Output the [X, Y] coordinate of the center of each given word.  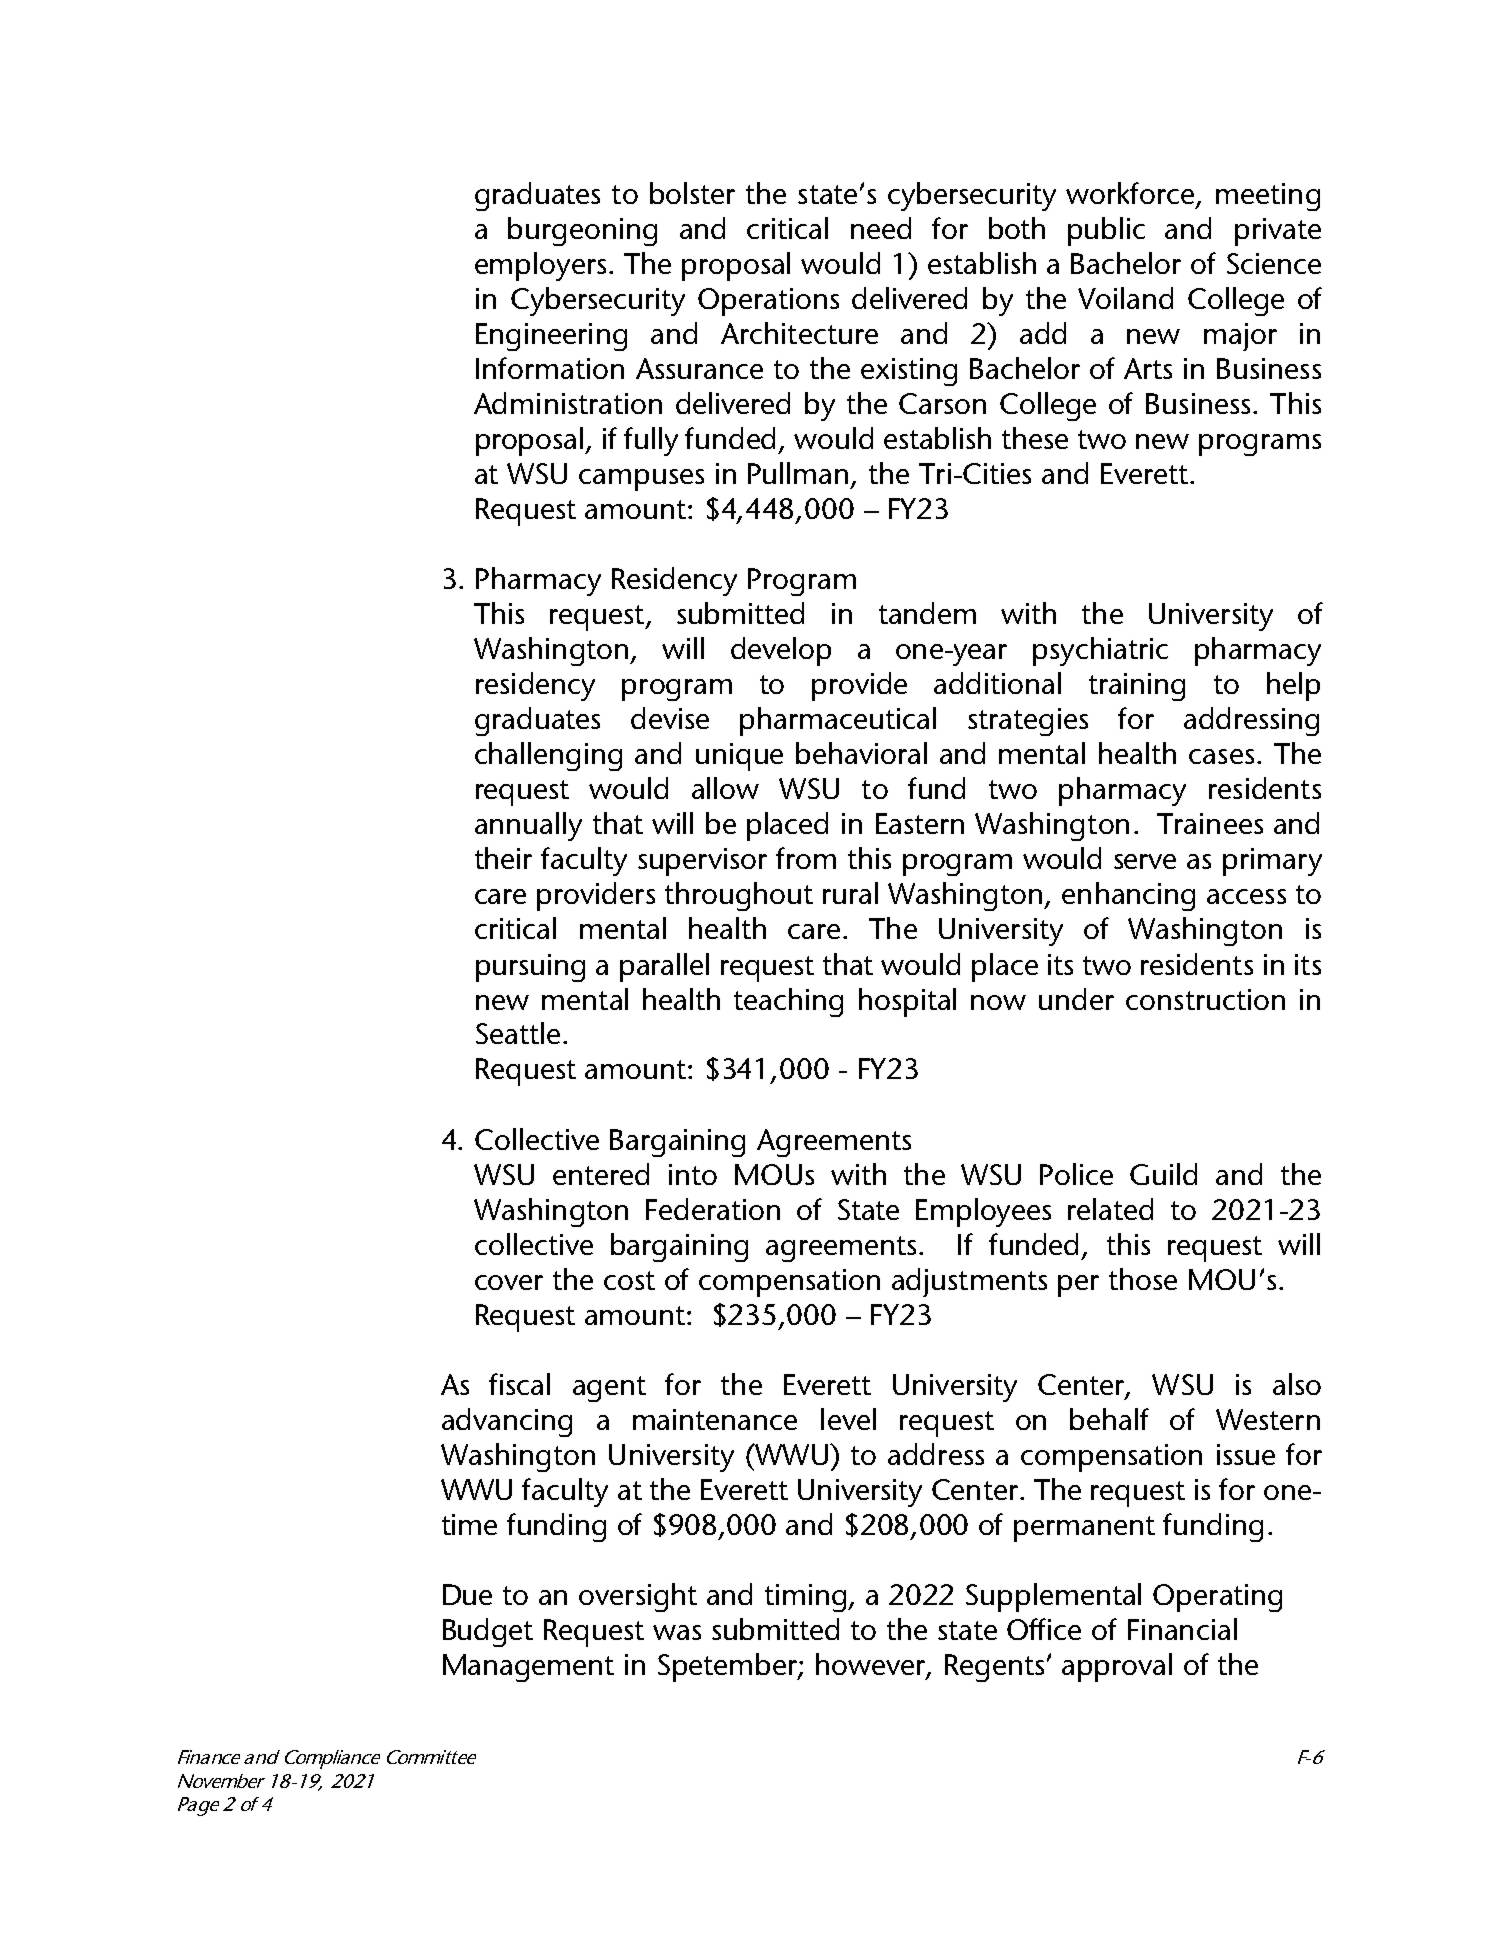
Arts [1148, 368]
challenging [548, 756]
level [848, 1419]
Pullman [798, 473]
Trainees [1210, 823]
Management [528, 1668]
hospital [907, 1002]
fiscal [519, 1384]
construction [1205, 999]
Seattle [518, 1033]
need [881, 228]
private [1278, 232]
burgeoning [582, 231]
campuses [641, 480]
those [1143, 1279]
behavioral [861, 753]
